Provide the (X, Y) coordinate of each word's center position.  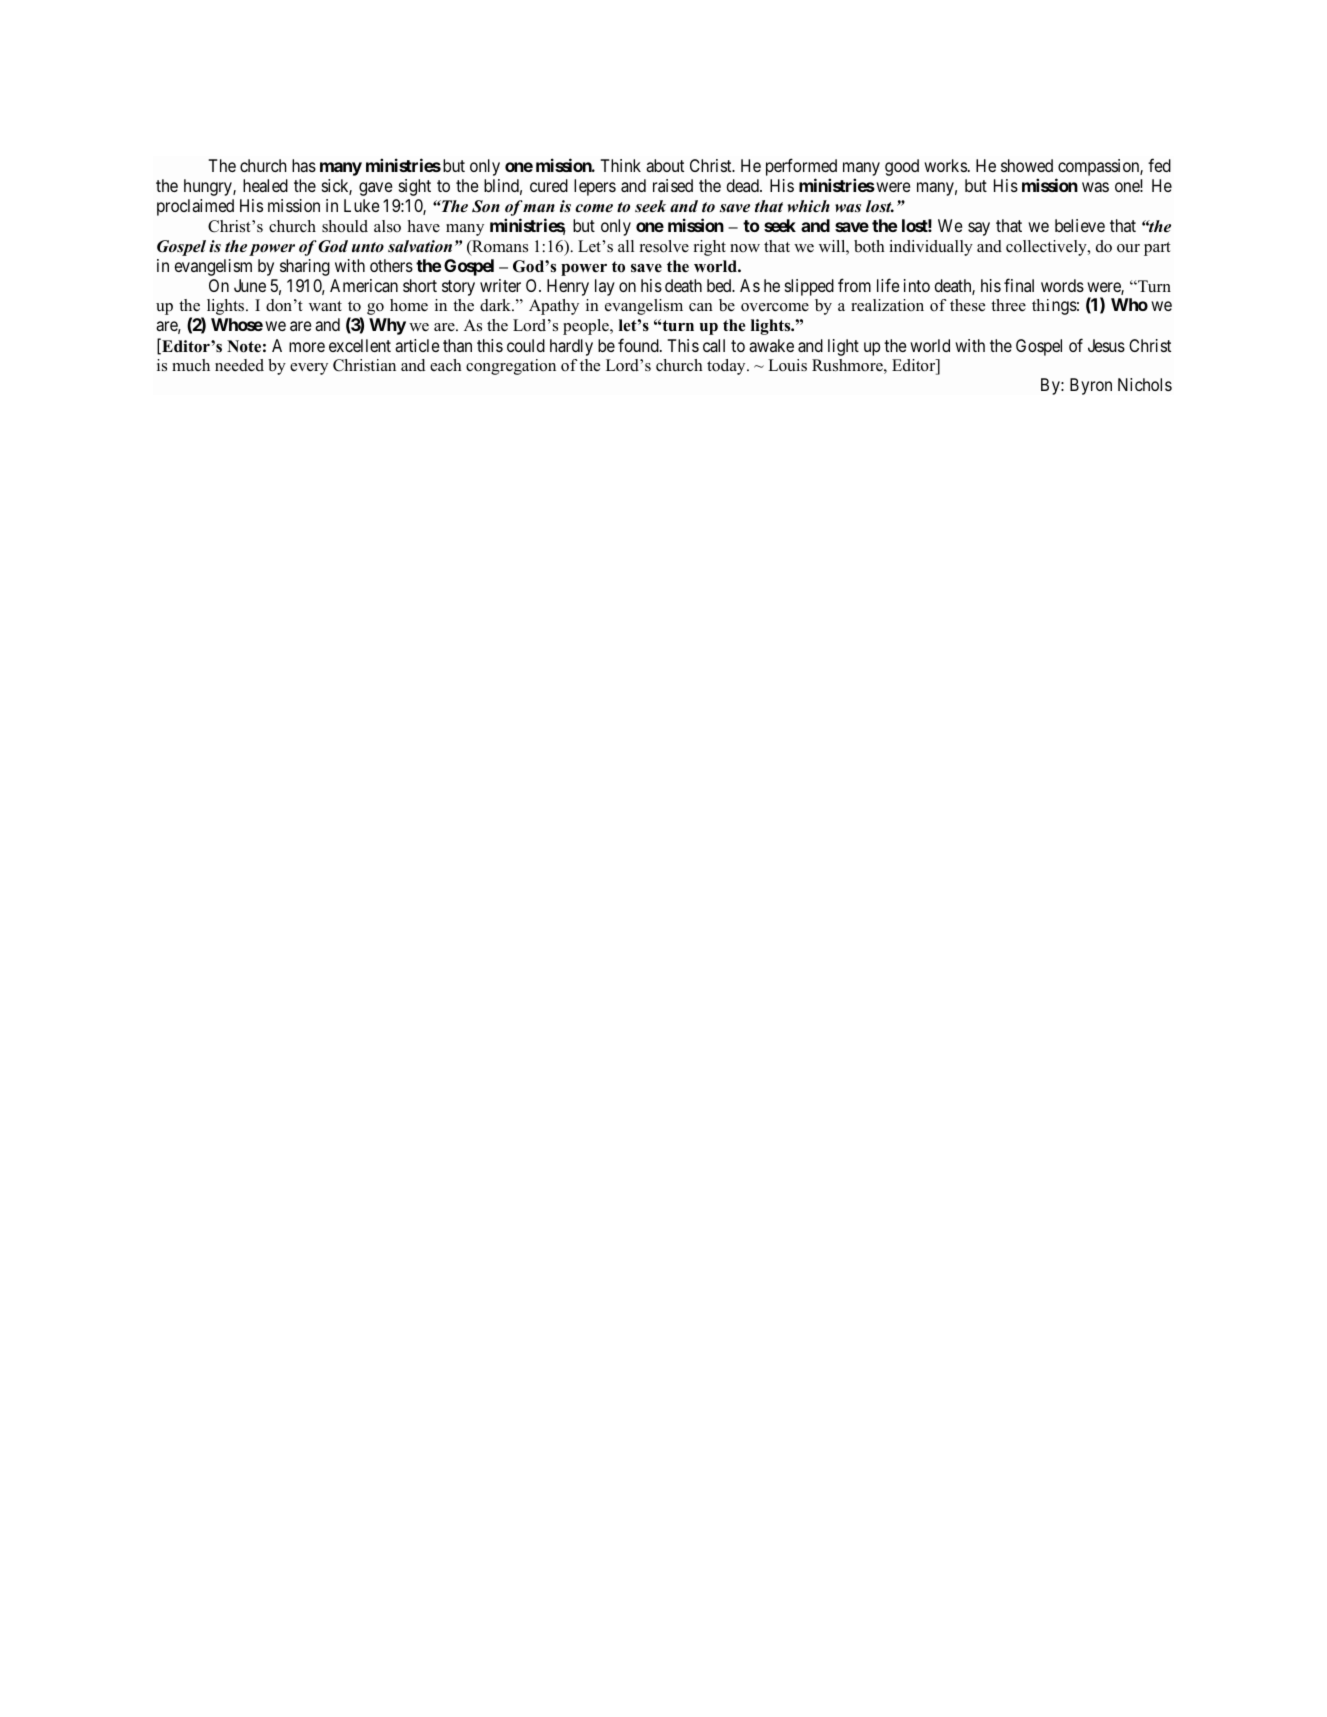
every (309, 369)
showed (1027, 165)
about (665, 165)
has (304, 165)
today (727, 367)
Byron (1091, 386)
